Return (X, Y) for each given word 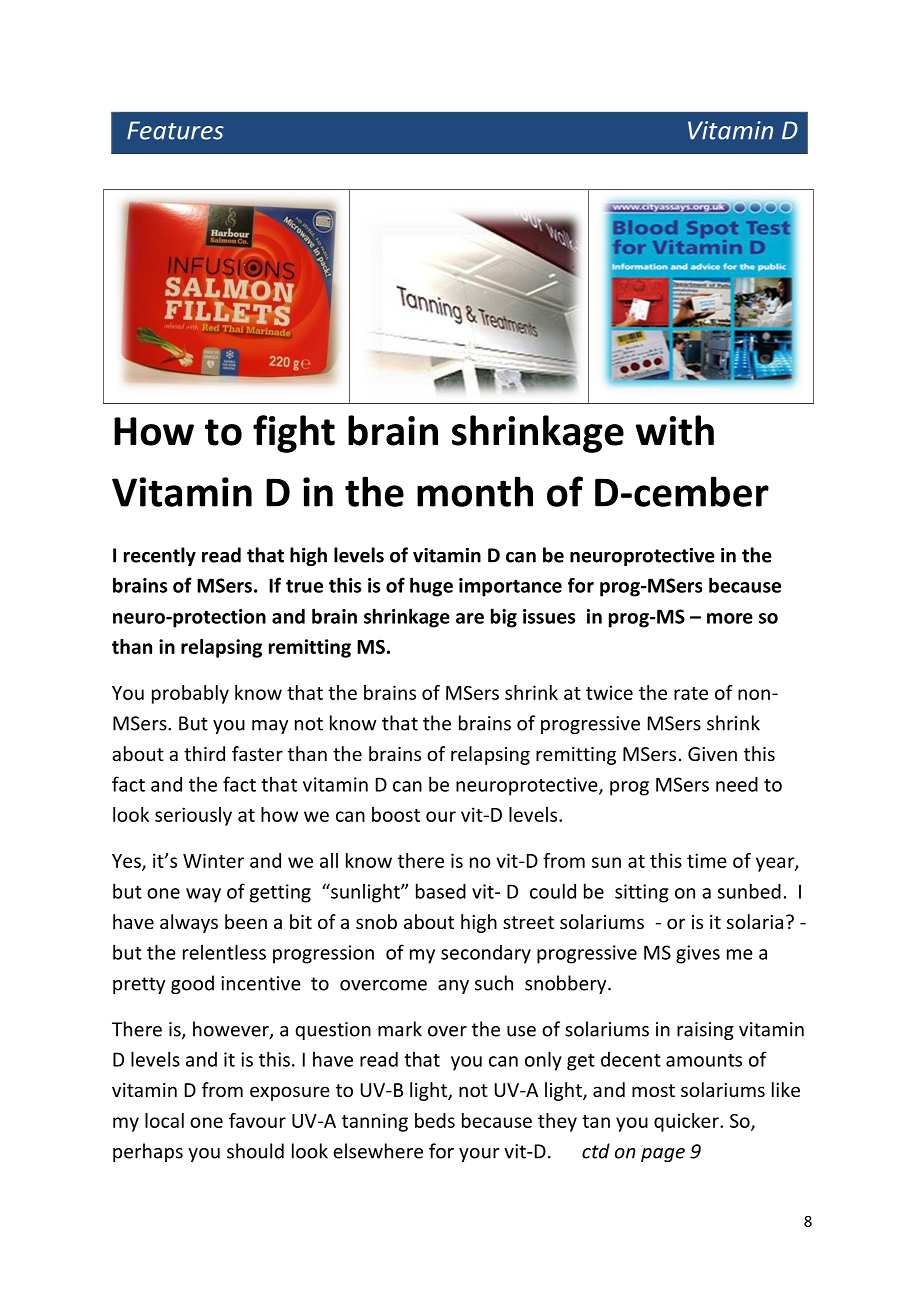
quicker (687, 1122)
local (164, 1120)
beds (435, 1120)
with (674, 430)
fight (294, 434)
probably (190, 694)
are (470, 618)
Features (175, 130)
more (730, 618)
